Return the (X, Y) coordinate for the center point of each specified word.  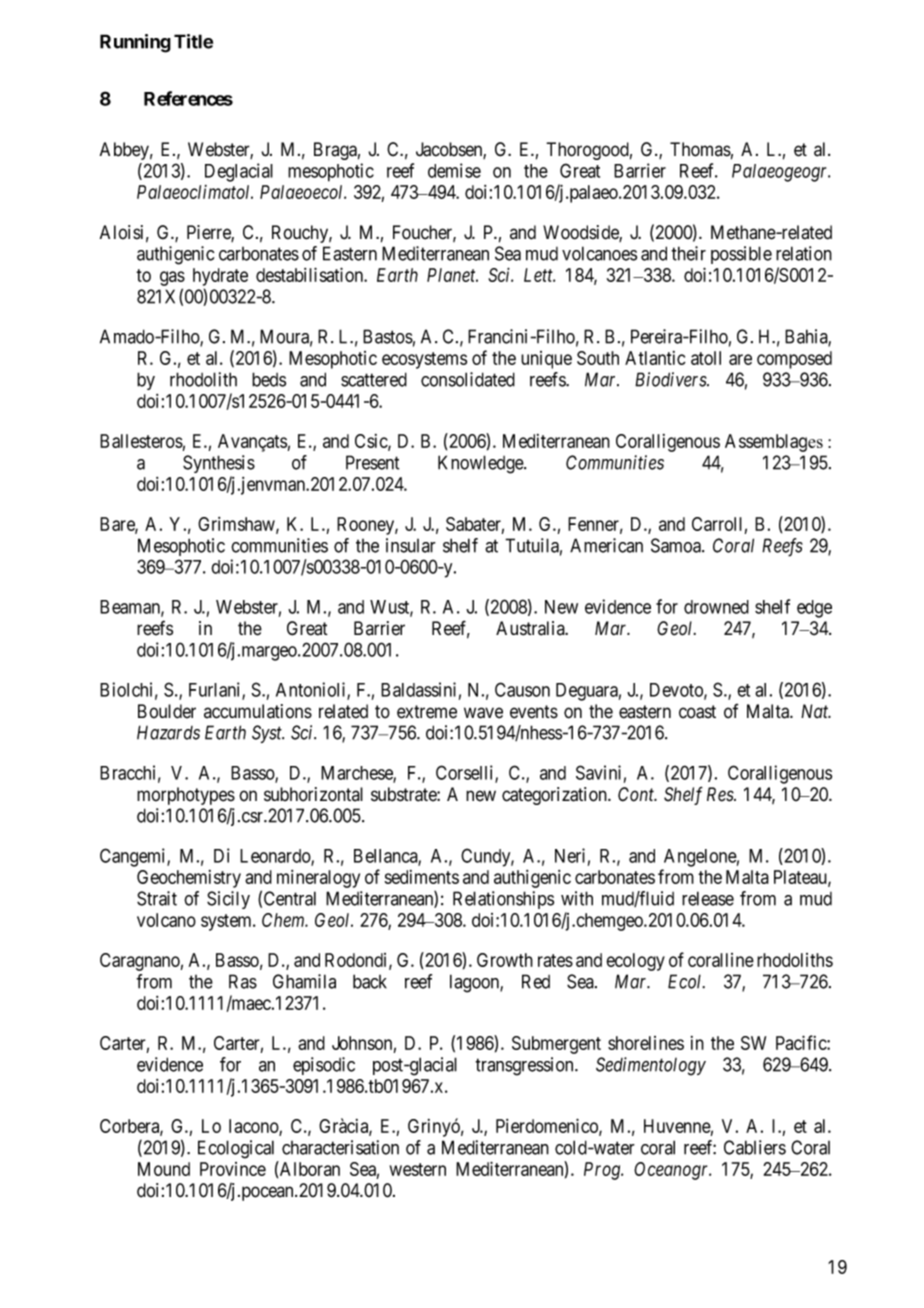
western (418, 1169)
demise (454, 170)
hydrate (220, 277)
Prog (603, 1171)
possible (741, 255)
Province (233, 1169)
